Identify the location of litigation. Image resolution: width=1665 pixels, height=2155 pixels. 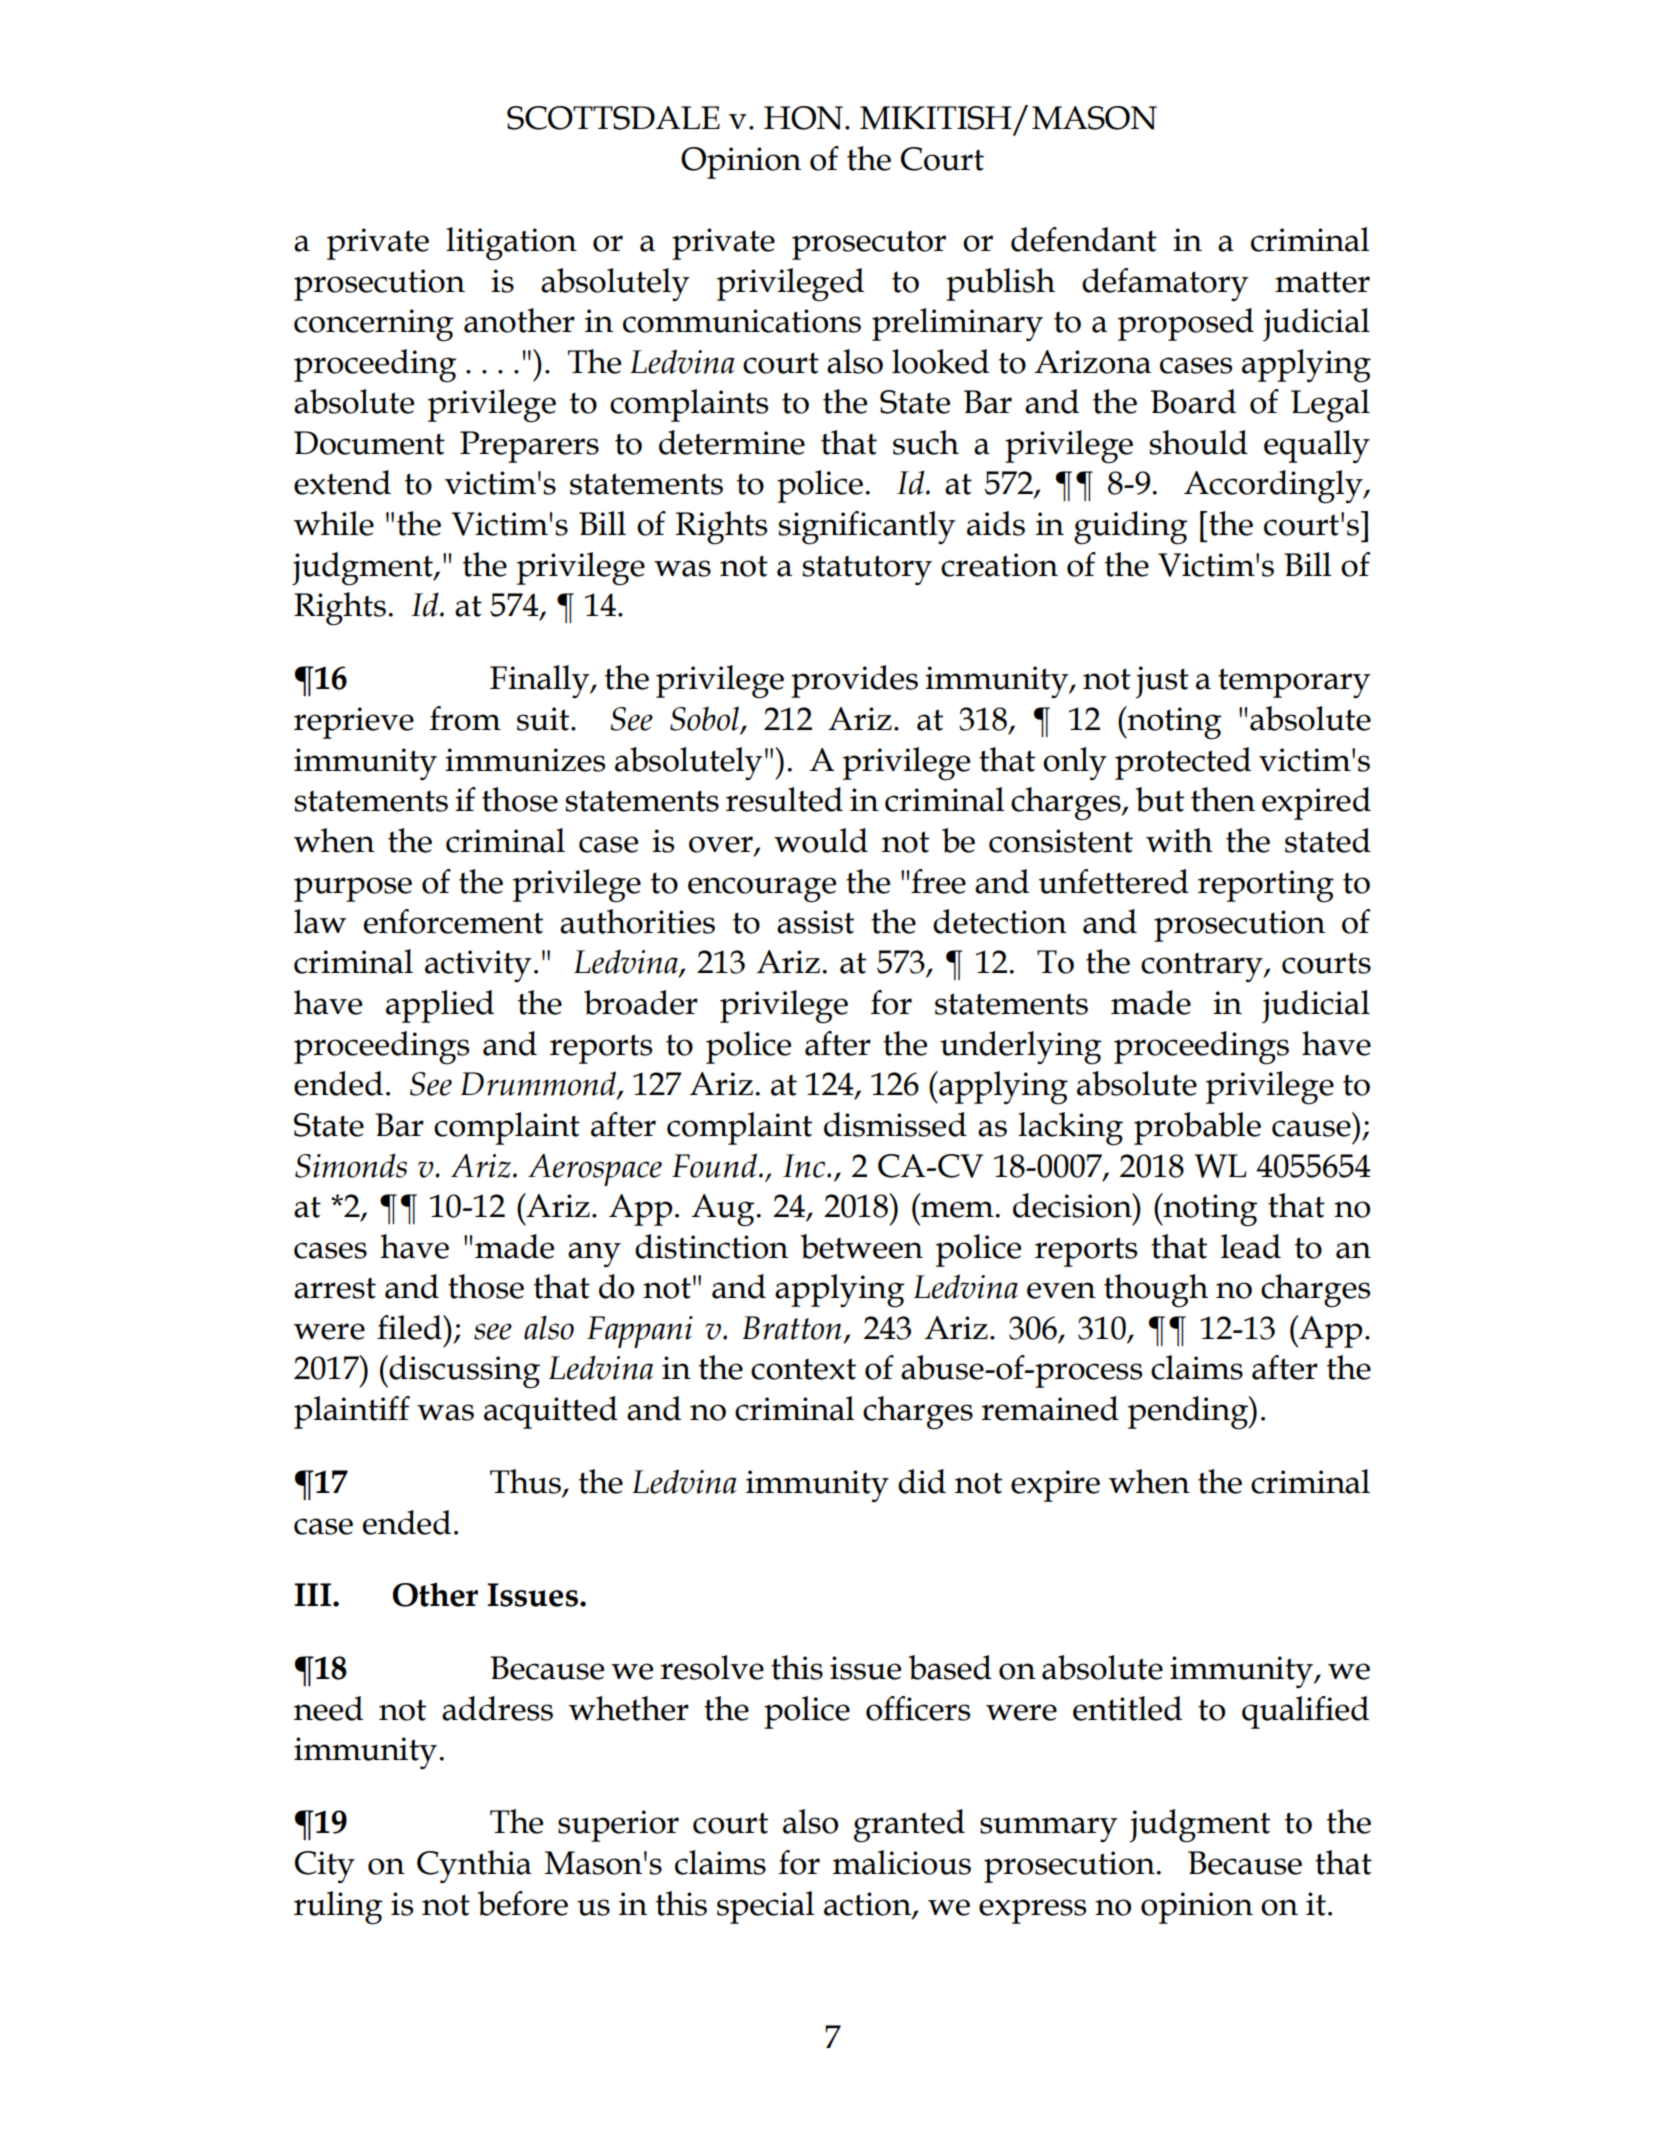
(511, 244).
